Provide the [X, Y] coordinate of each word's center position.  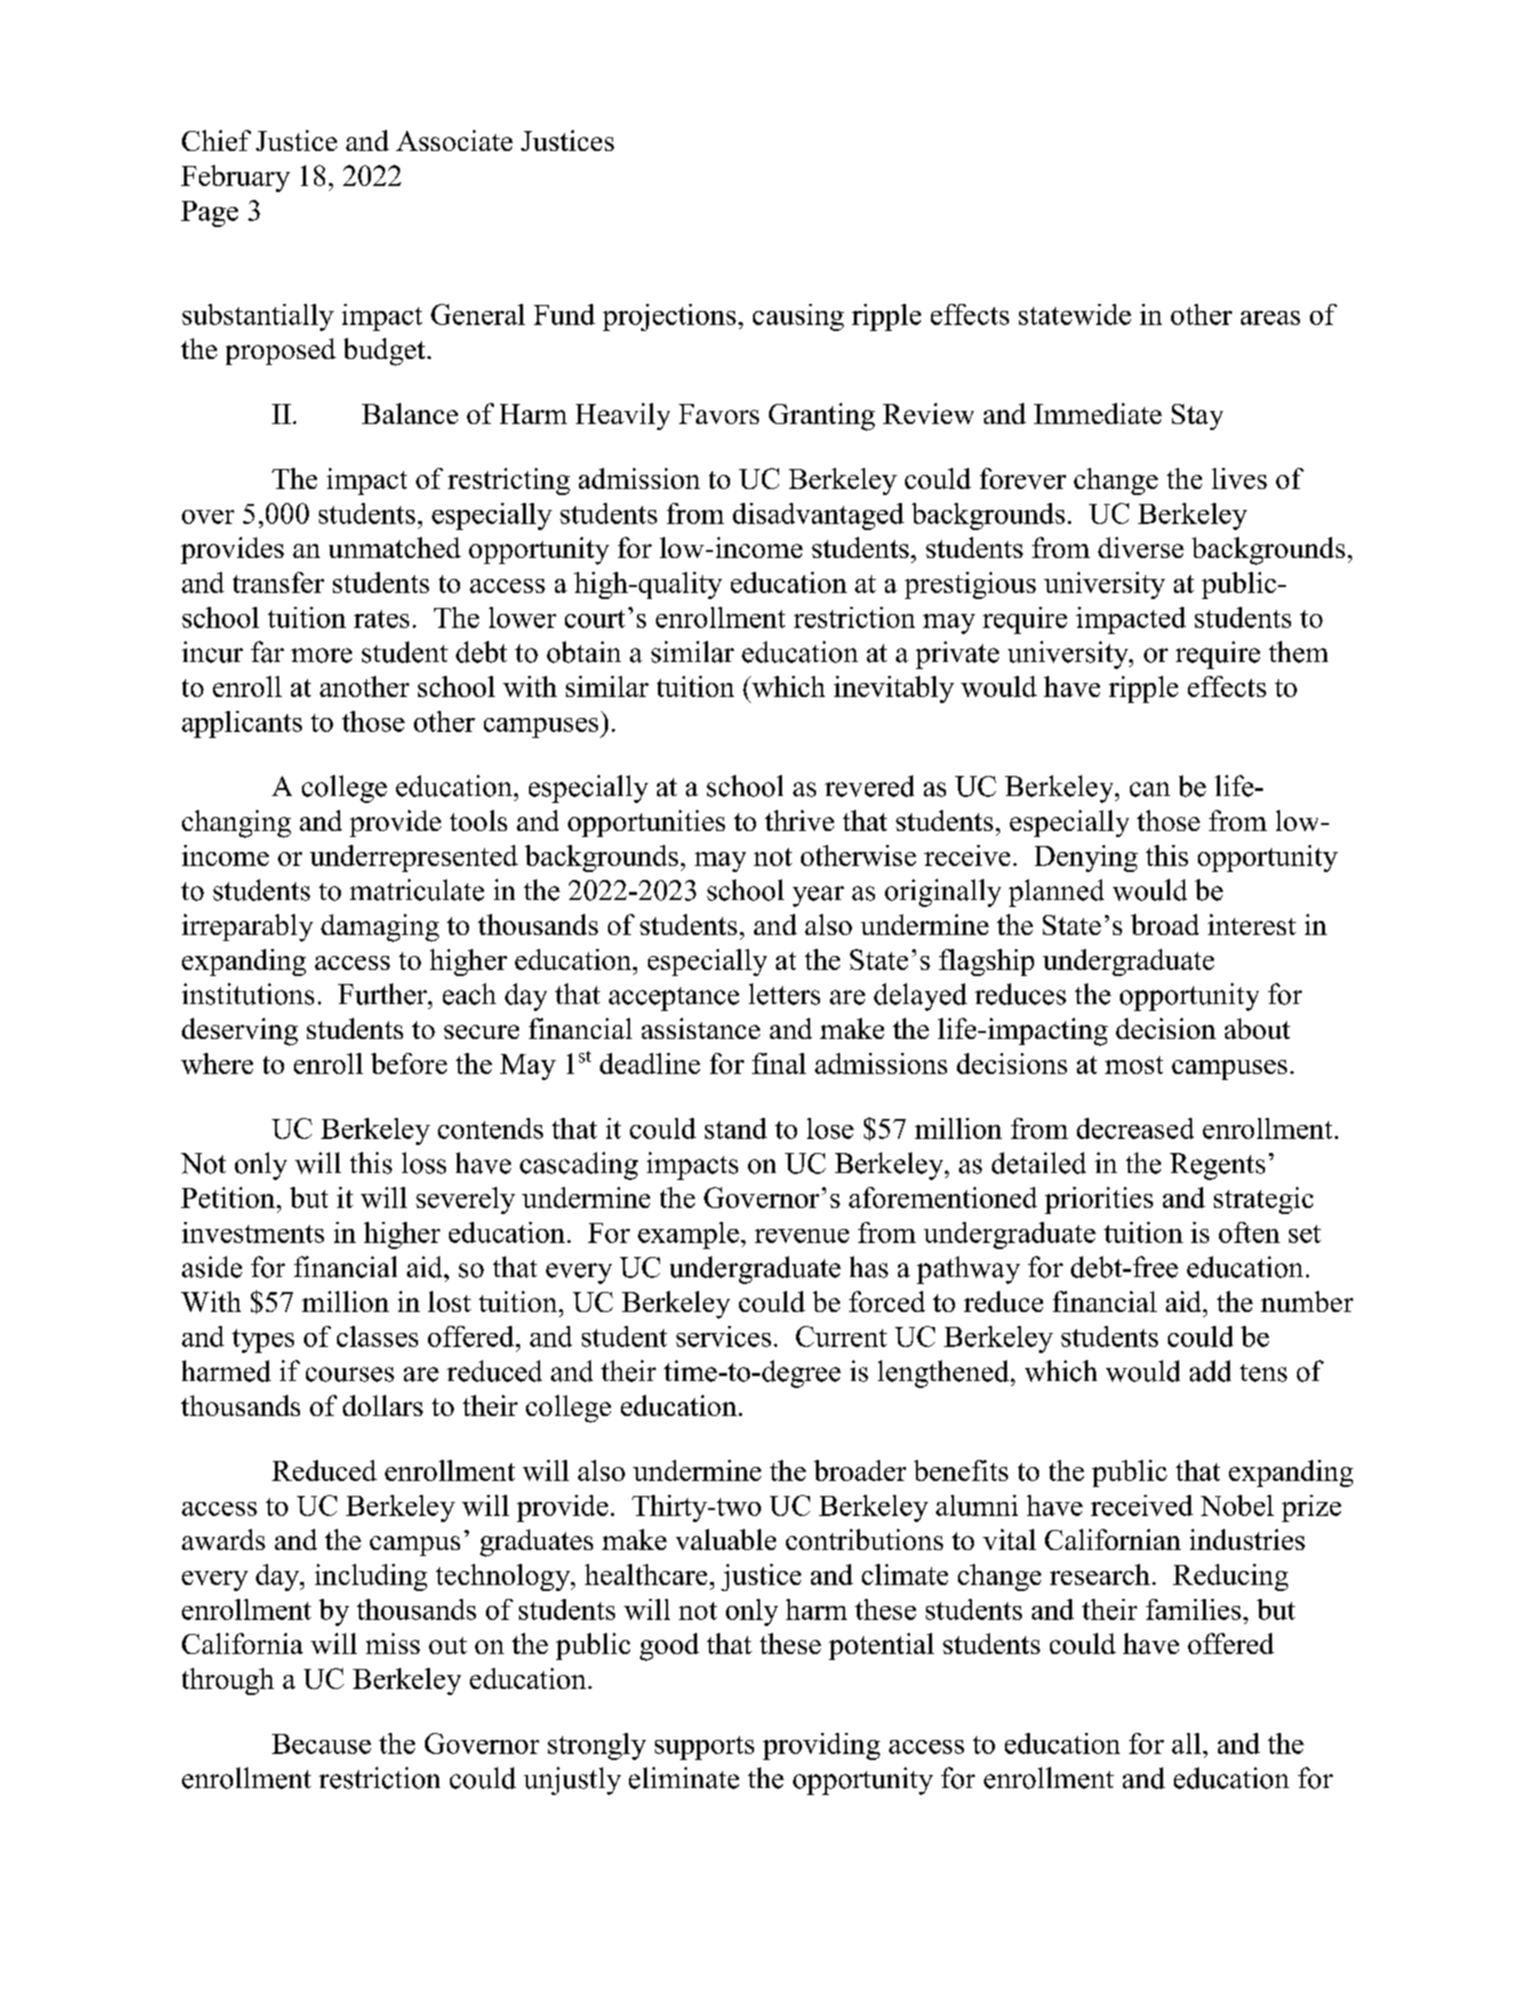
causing [798, 317]
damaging [380, 928]
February [235, 178]
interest [1252, 924]
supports [704, 1748]
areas [1270, 318]
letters [784, 994]
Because [321, 1744]
